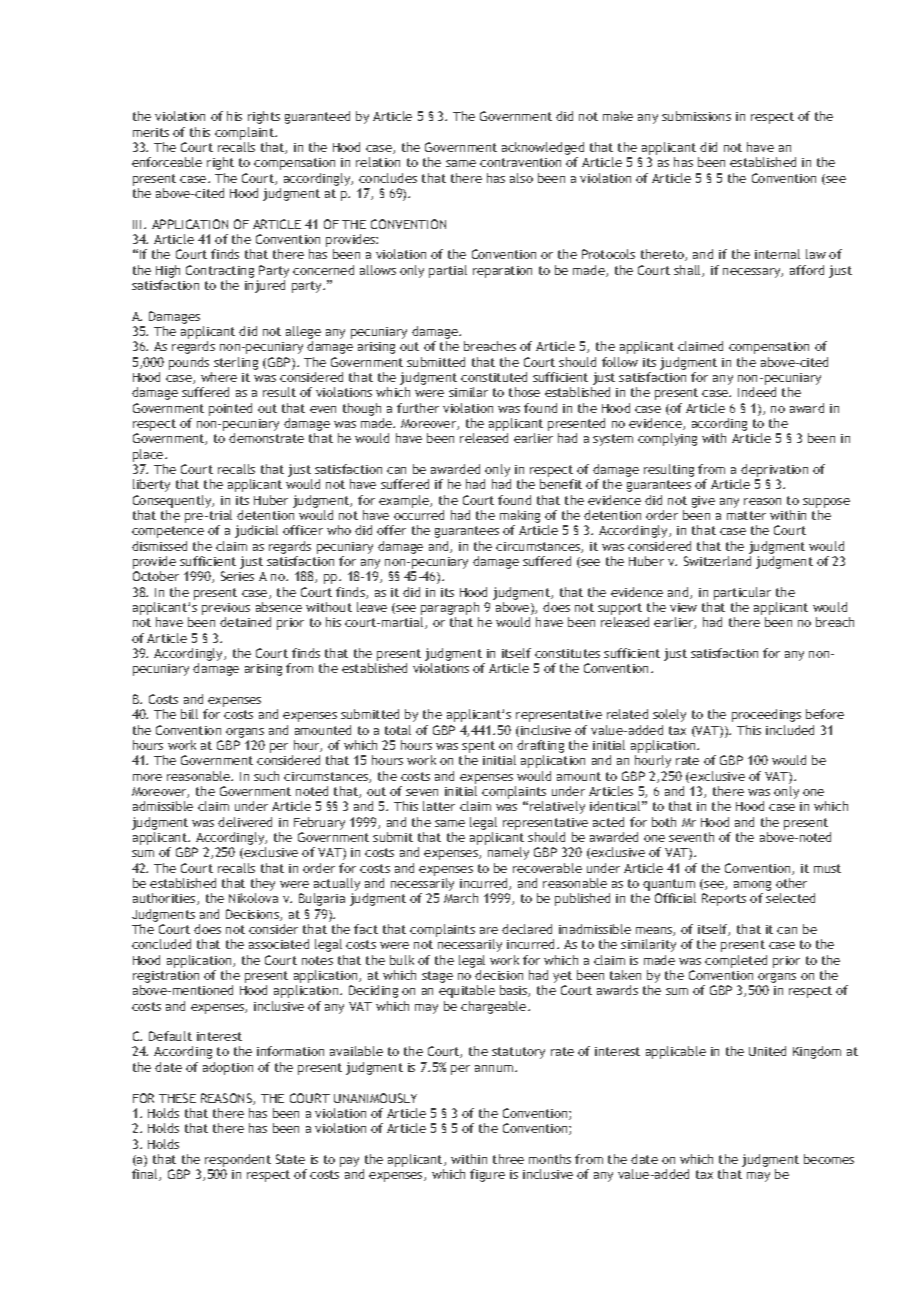 Image resolution: width=924 pixels, height=1308 pixels. What do you see at coordinates (696, 116) in the screenshot?
I see `submissions` at bounding box center [696, 116].
